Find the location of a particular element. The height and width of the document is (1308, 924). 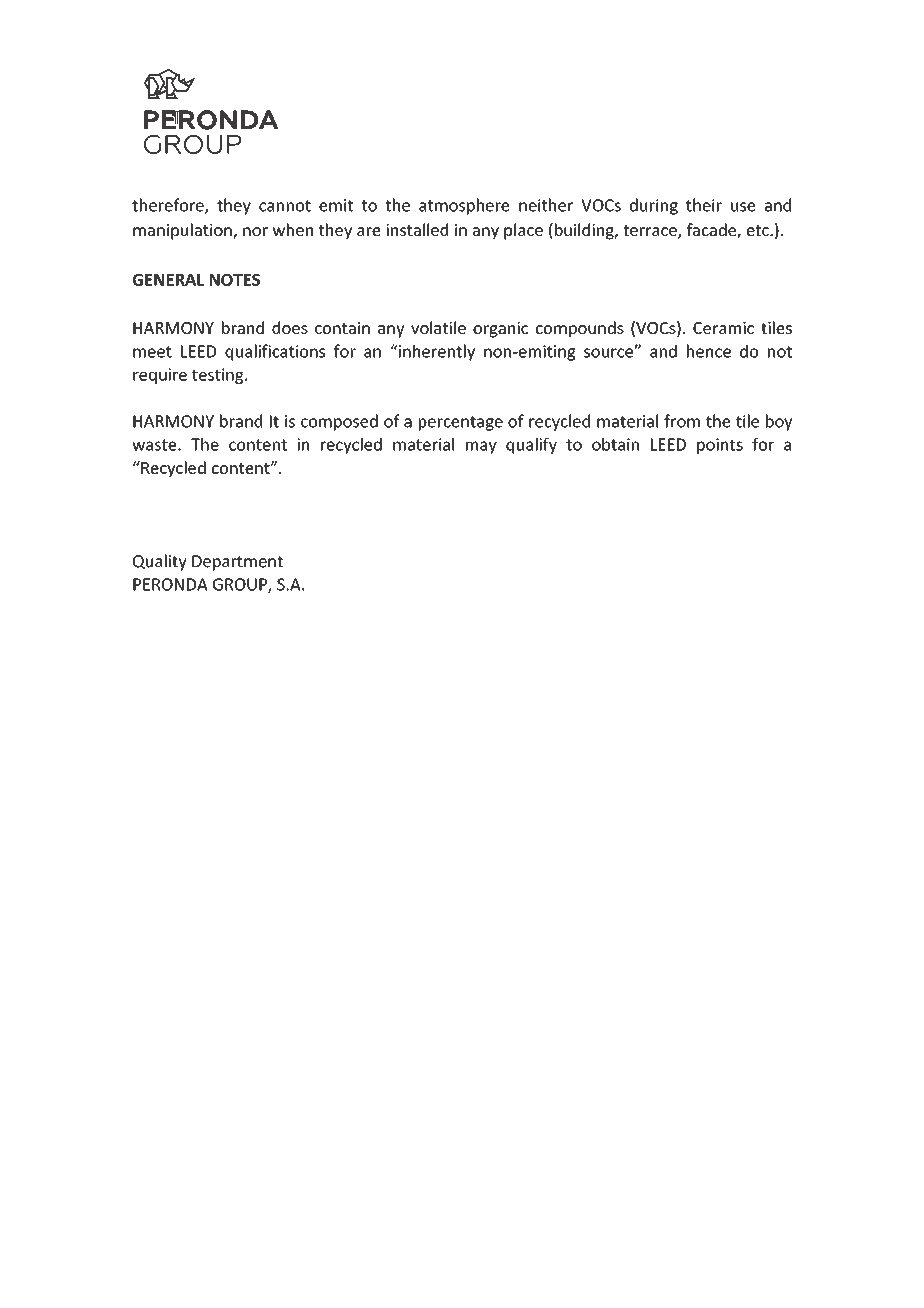

organic is located at coordinates (500, 330).
